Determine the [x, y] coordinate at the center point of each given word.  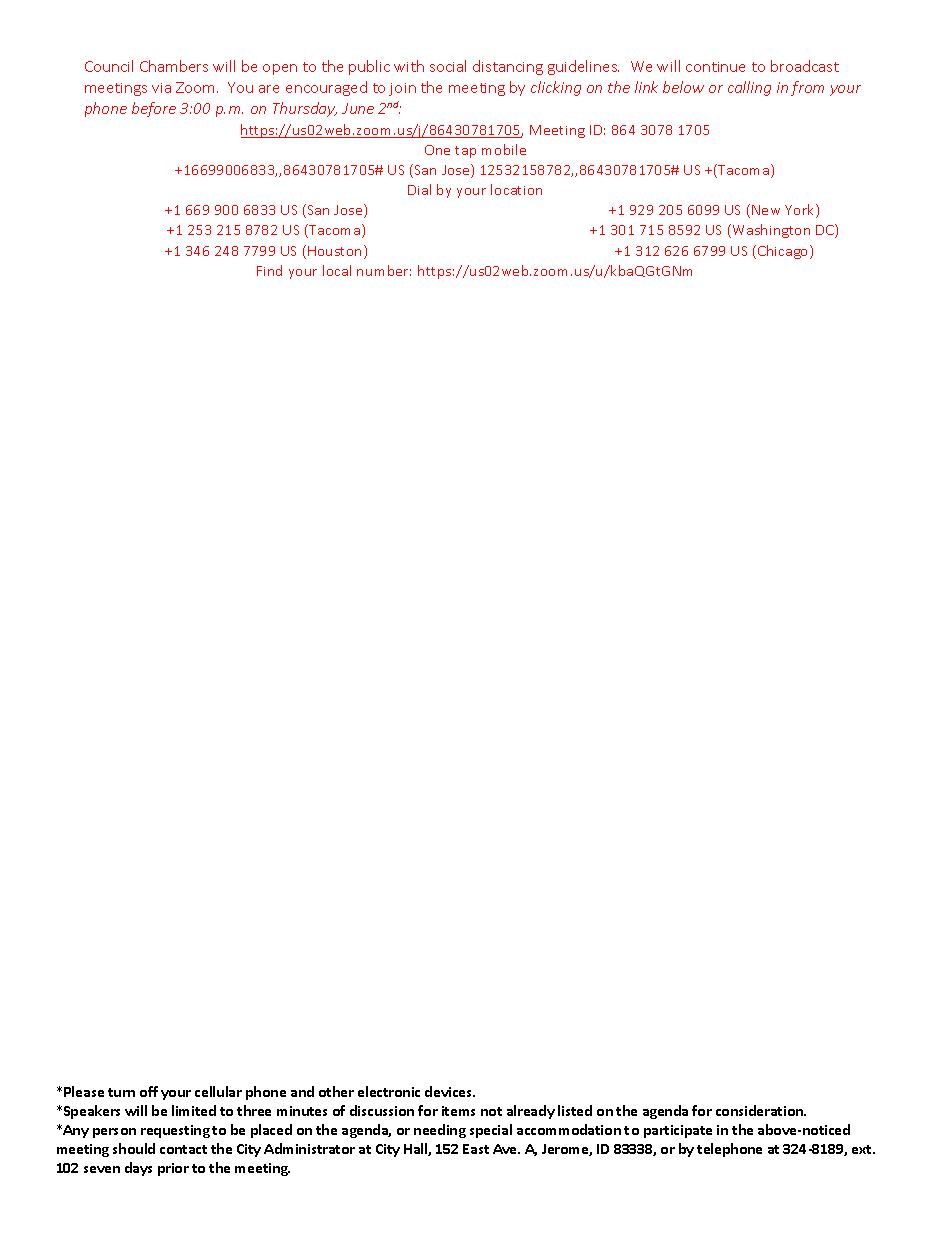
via [161, 88]
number [384, 270]
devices [450, 1091]
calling [749, 88]
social [448, 66]
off [149, 1091]
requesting [175, 1131]
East [476, 1149]
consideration [760, 1110]
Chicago [784, 252]
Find [269, 270]
